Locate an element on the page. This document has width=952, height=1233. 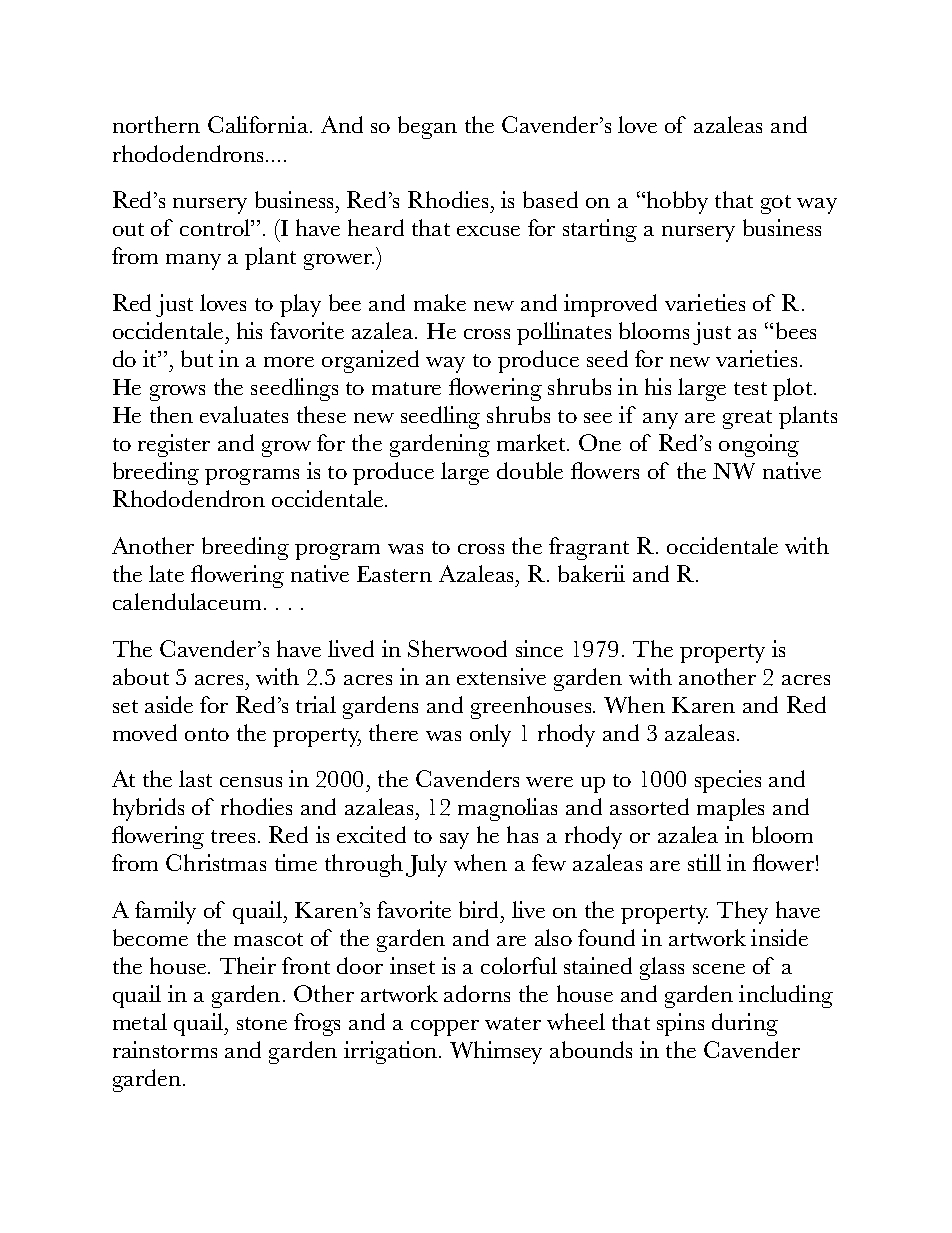
Christmas is located at coordinates (216, 862).
